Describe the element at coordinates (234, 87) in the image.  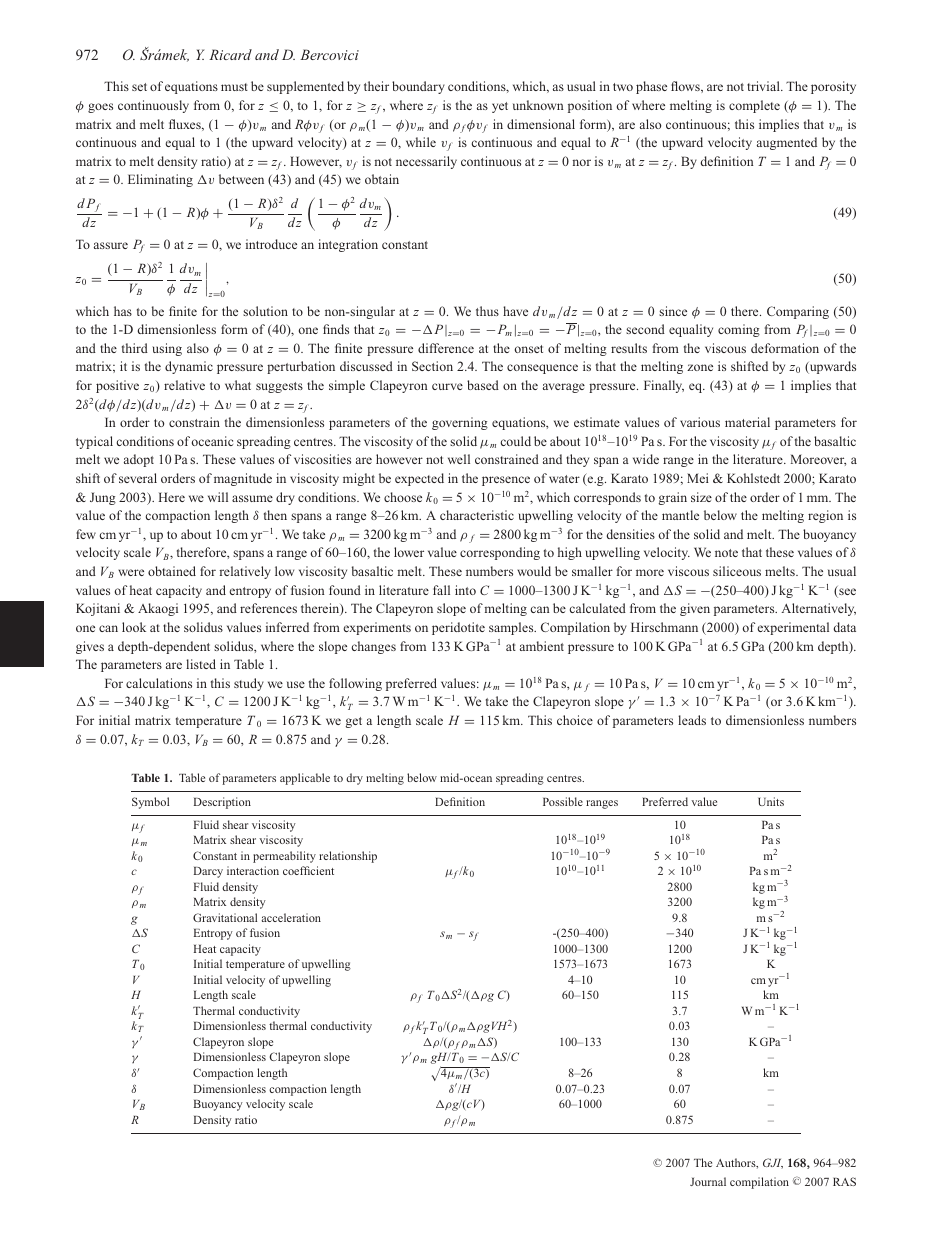
I see `must` at that location.
